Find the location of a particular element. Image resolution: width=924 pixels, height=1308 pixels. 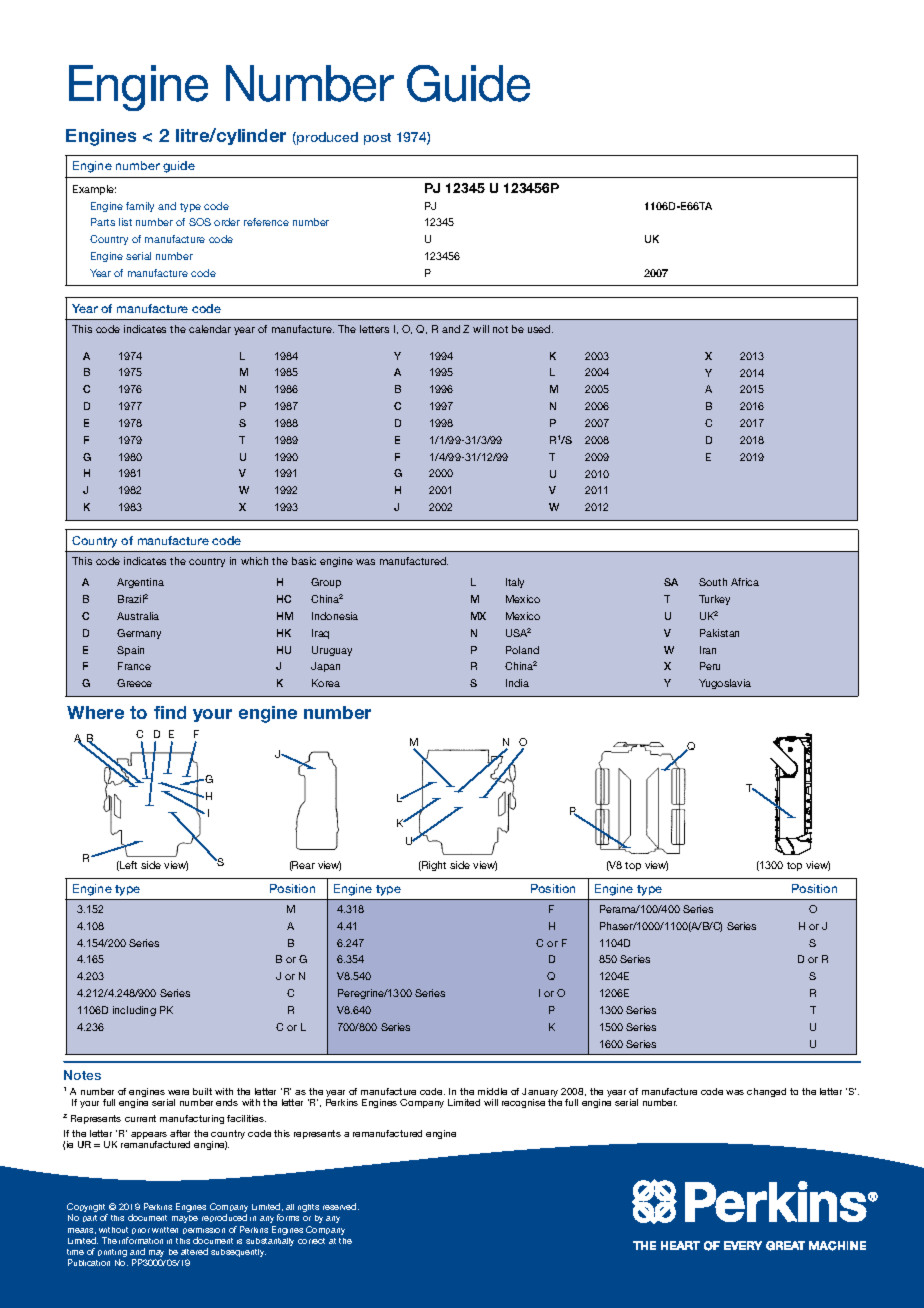

including is located at coordinates (134, 1011).
